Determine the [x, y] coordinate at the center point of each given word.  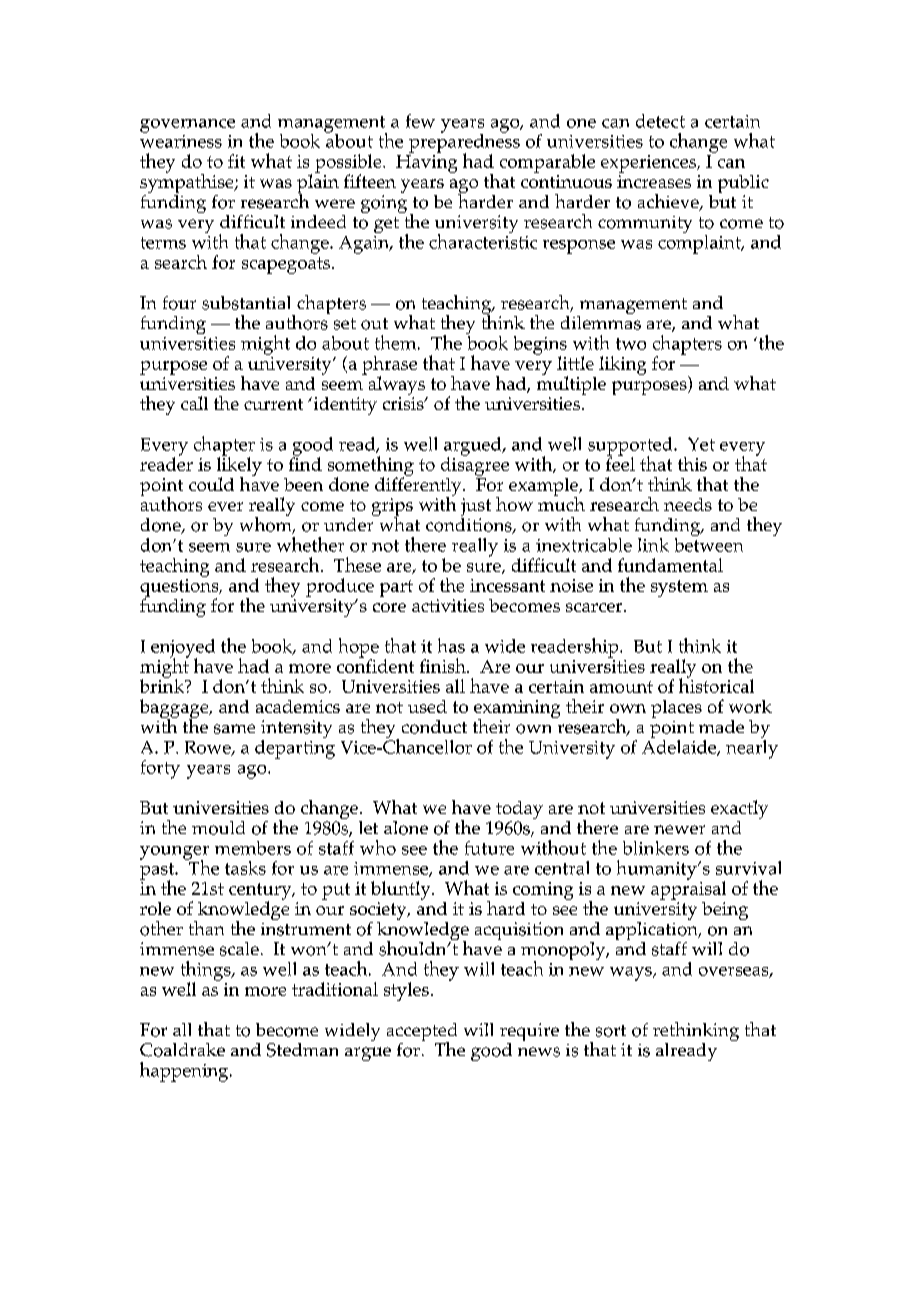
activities [448, 605]
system [679, 588]
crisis [404, 403]
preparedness [464, 143]
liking [622, 365]
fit [236, 161]
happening [185, 1072]
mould [218, 828]
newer [679, 829]
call [194, 403]
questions [180, 589]
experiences [650, 164]
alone [406, 828]
